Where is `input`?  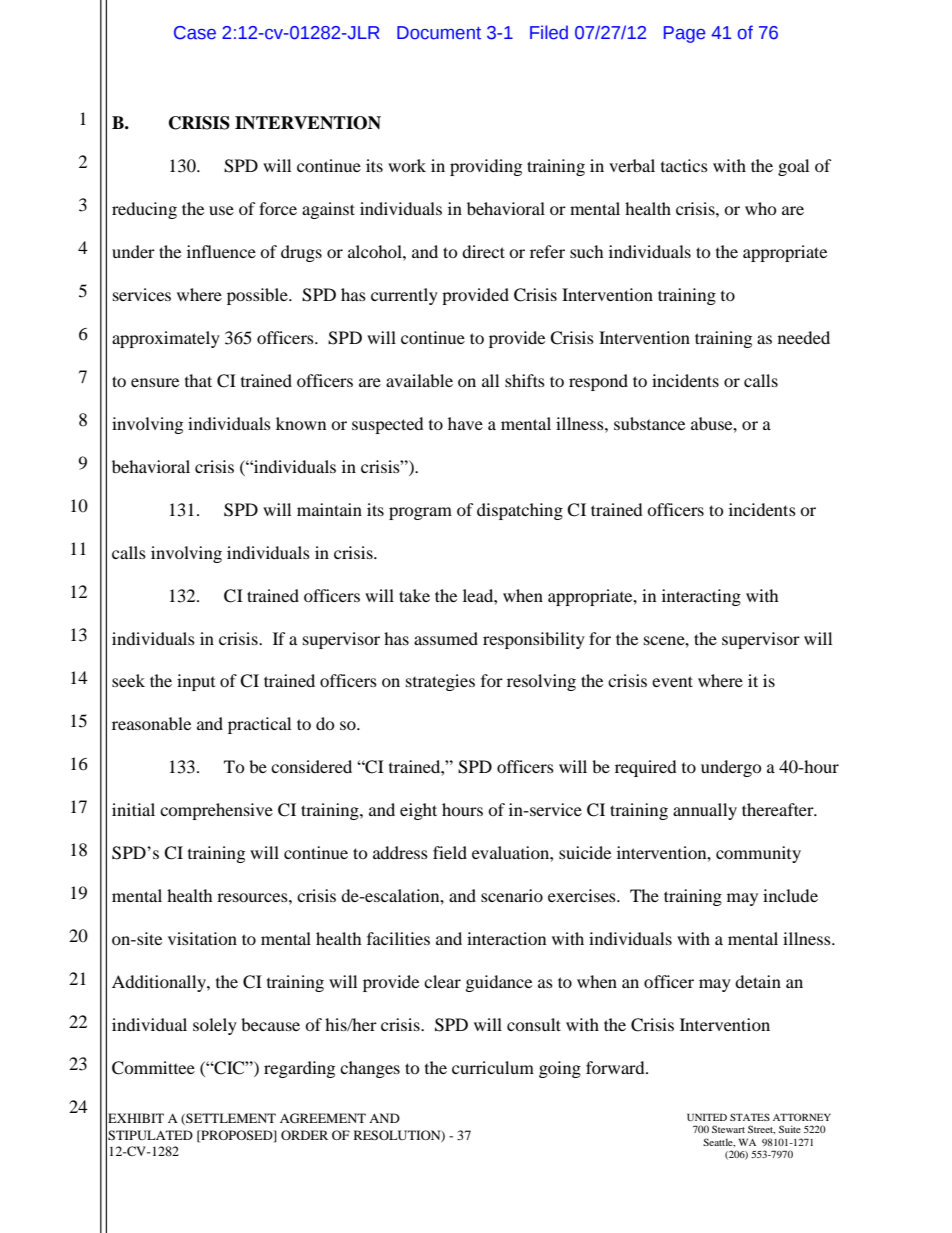 input is located at coordinates (196, 682).
